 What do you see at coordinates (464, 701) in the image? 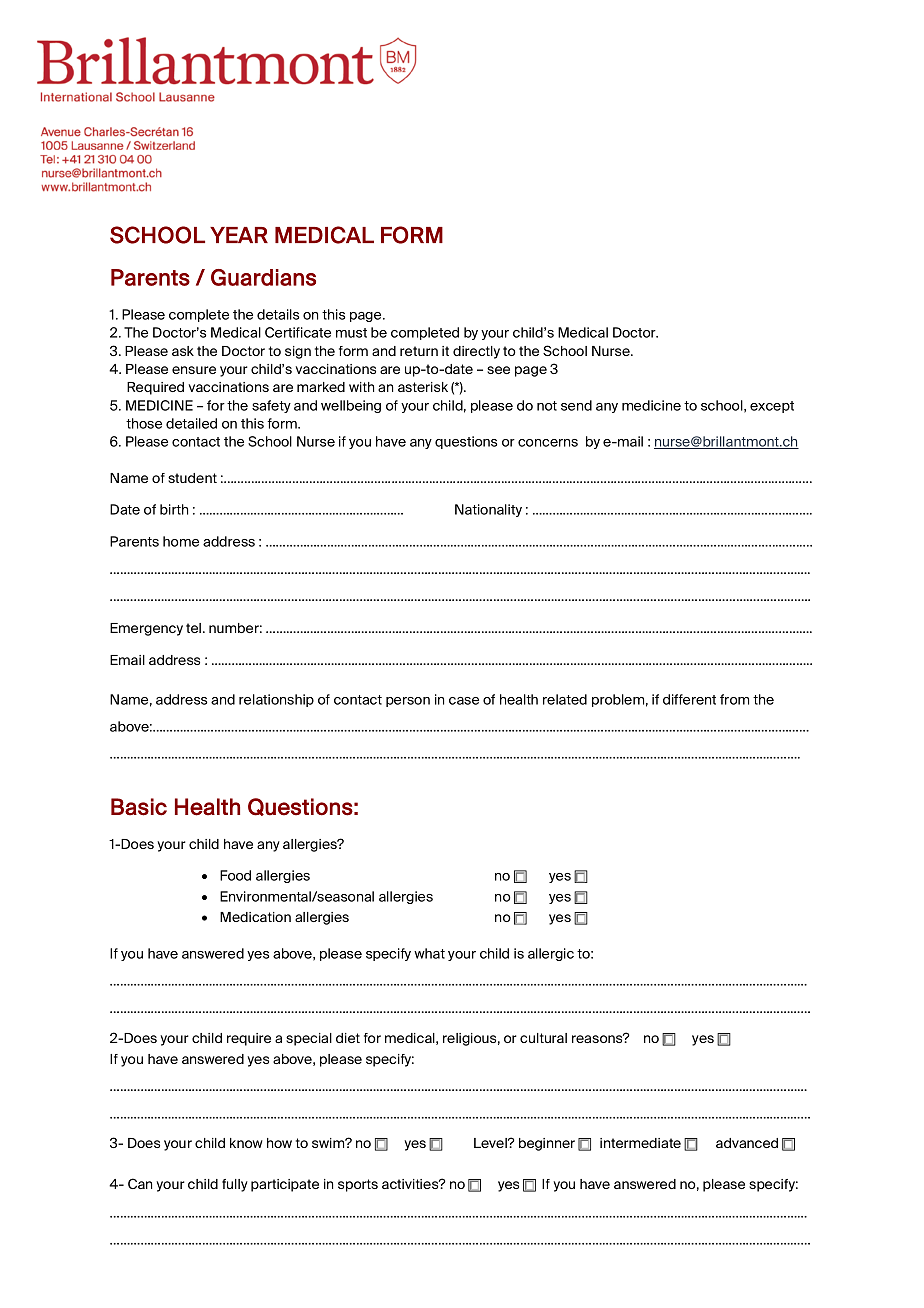
I see `case` at bounding box center [464, 701].
